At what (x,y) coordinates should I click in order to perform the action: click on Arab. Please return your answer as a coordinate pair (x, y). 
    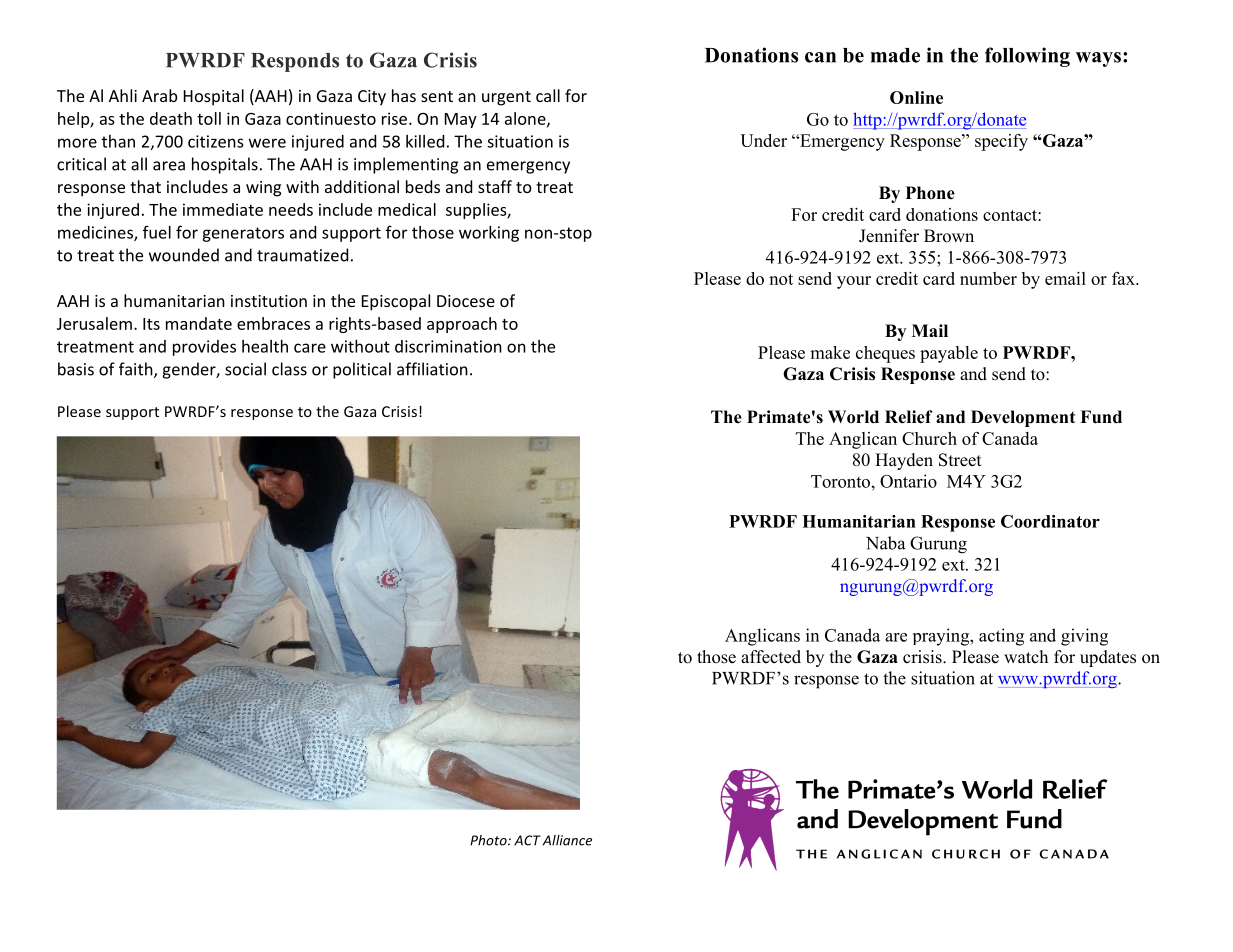
    Looking at the image, I should click on (159, 95).
